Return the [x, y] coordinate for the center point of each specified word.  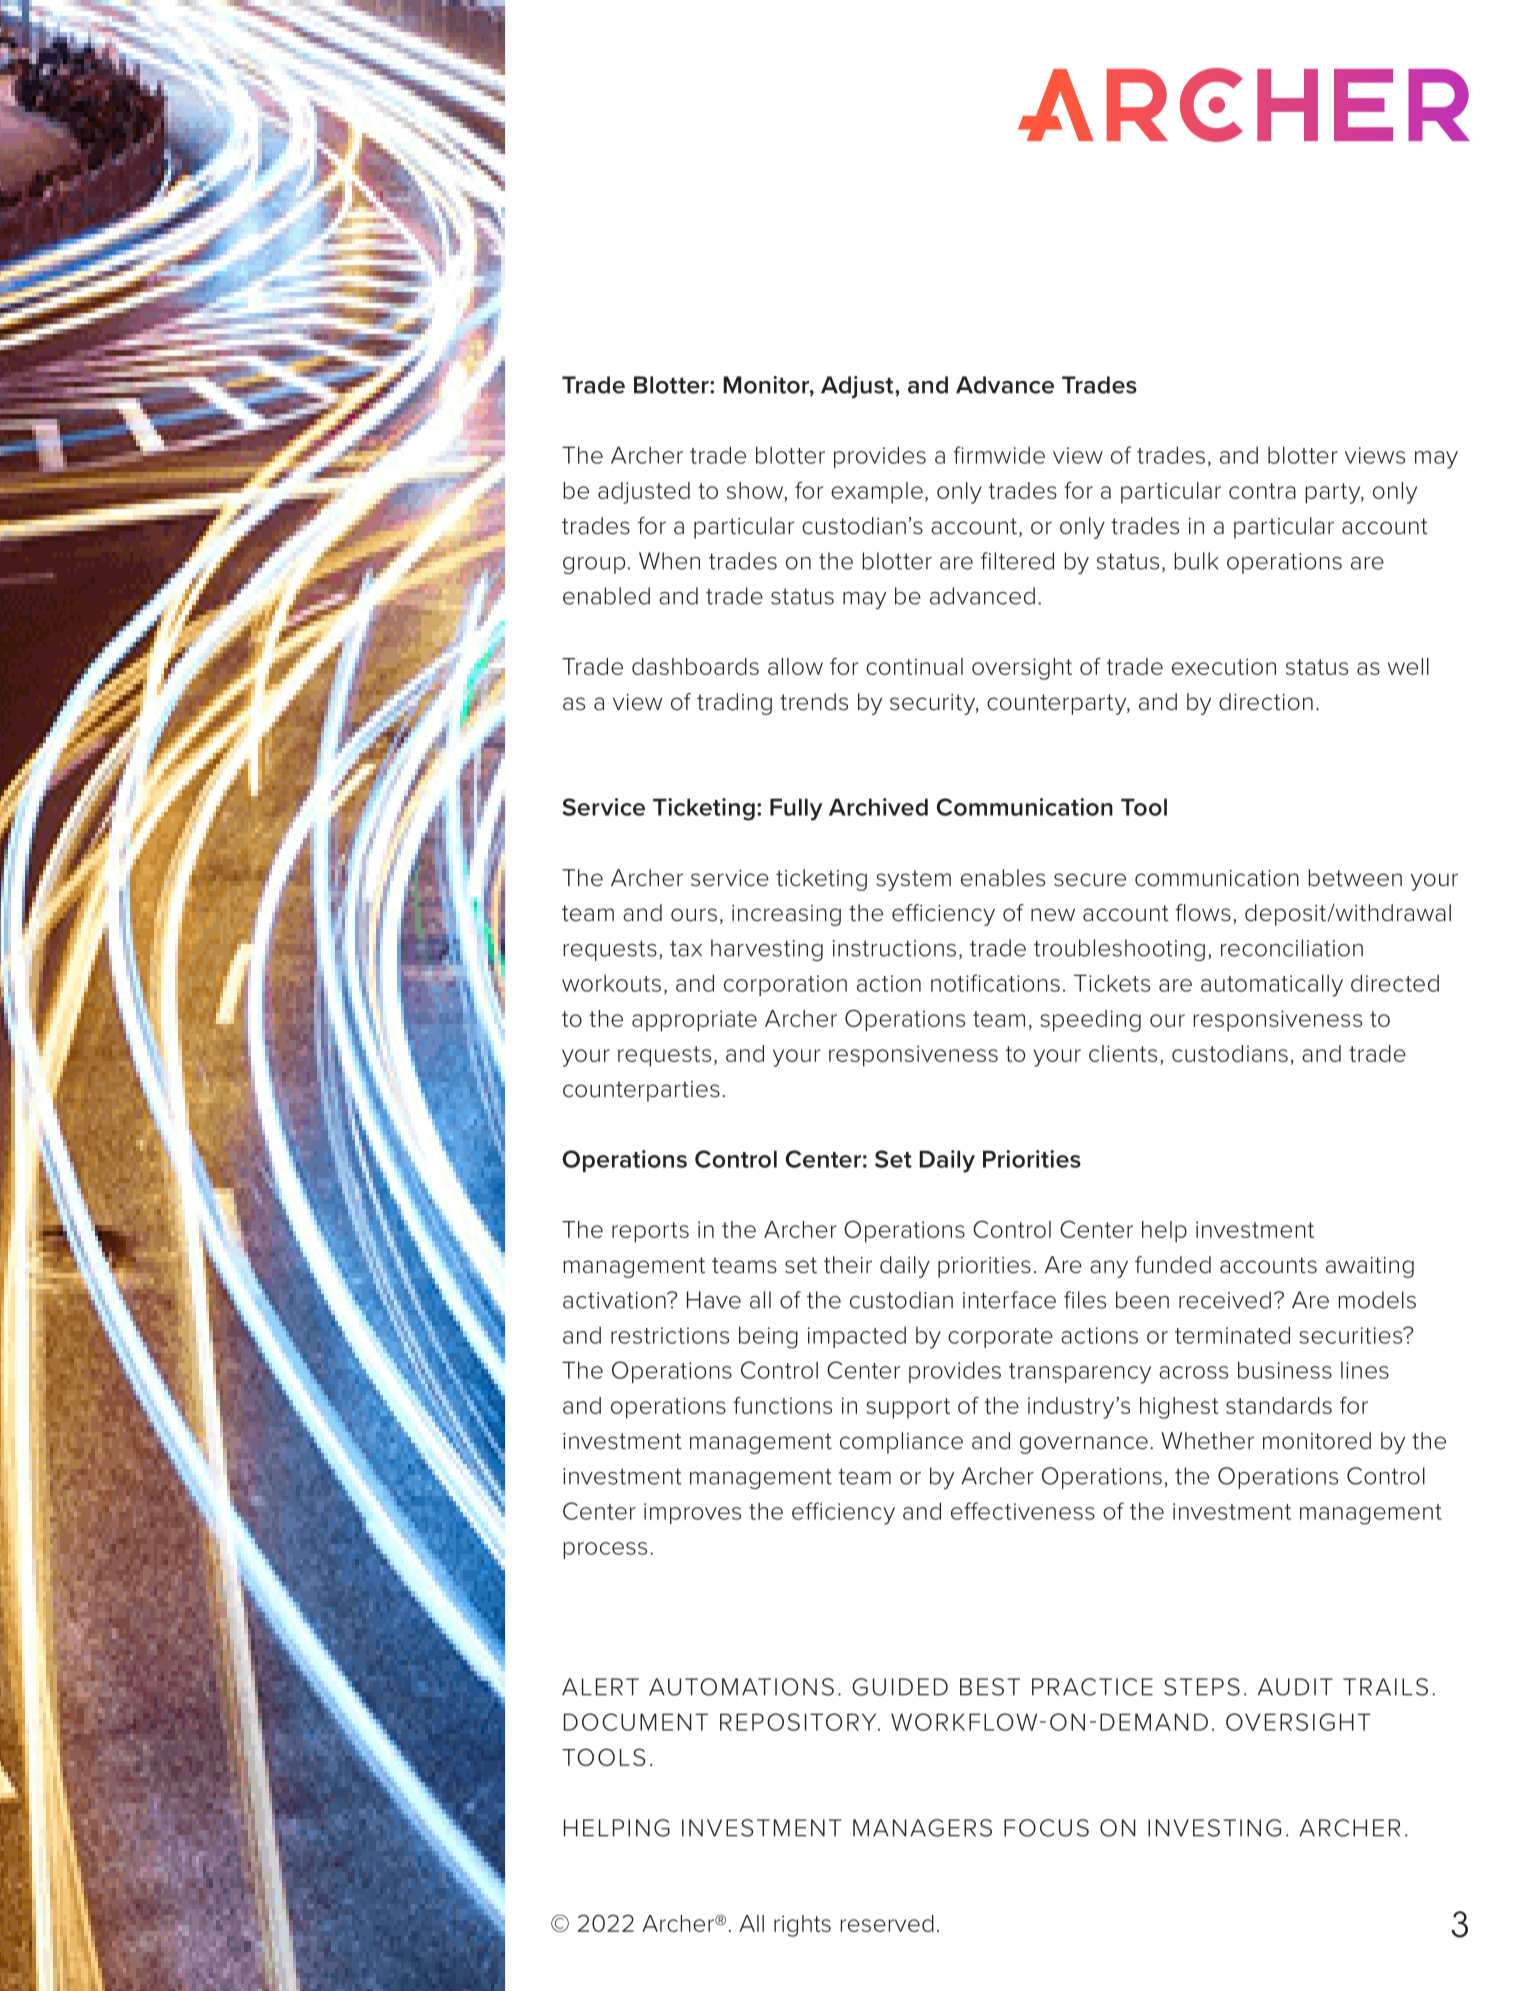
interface [1009, 1300]
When [669, 561]
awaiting [1370, 1267]
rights [802, 1926]
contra [1262, 491]
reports [650, 1232]
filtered [1017, 561]
